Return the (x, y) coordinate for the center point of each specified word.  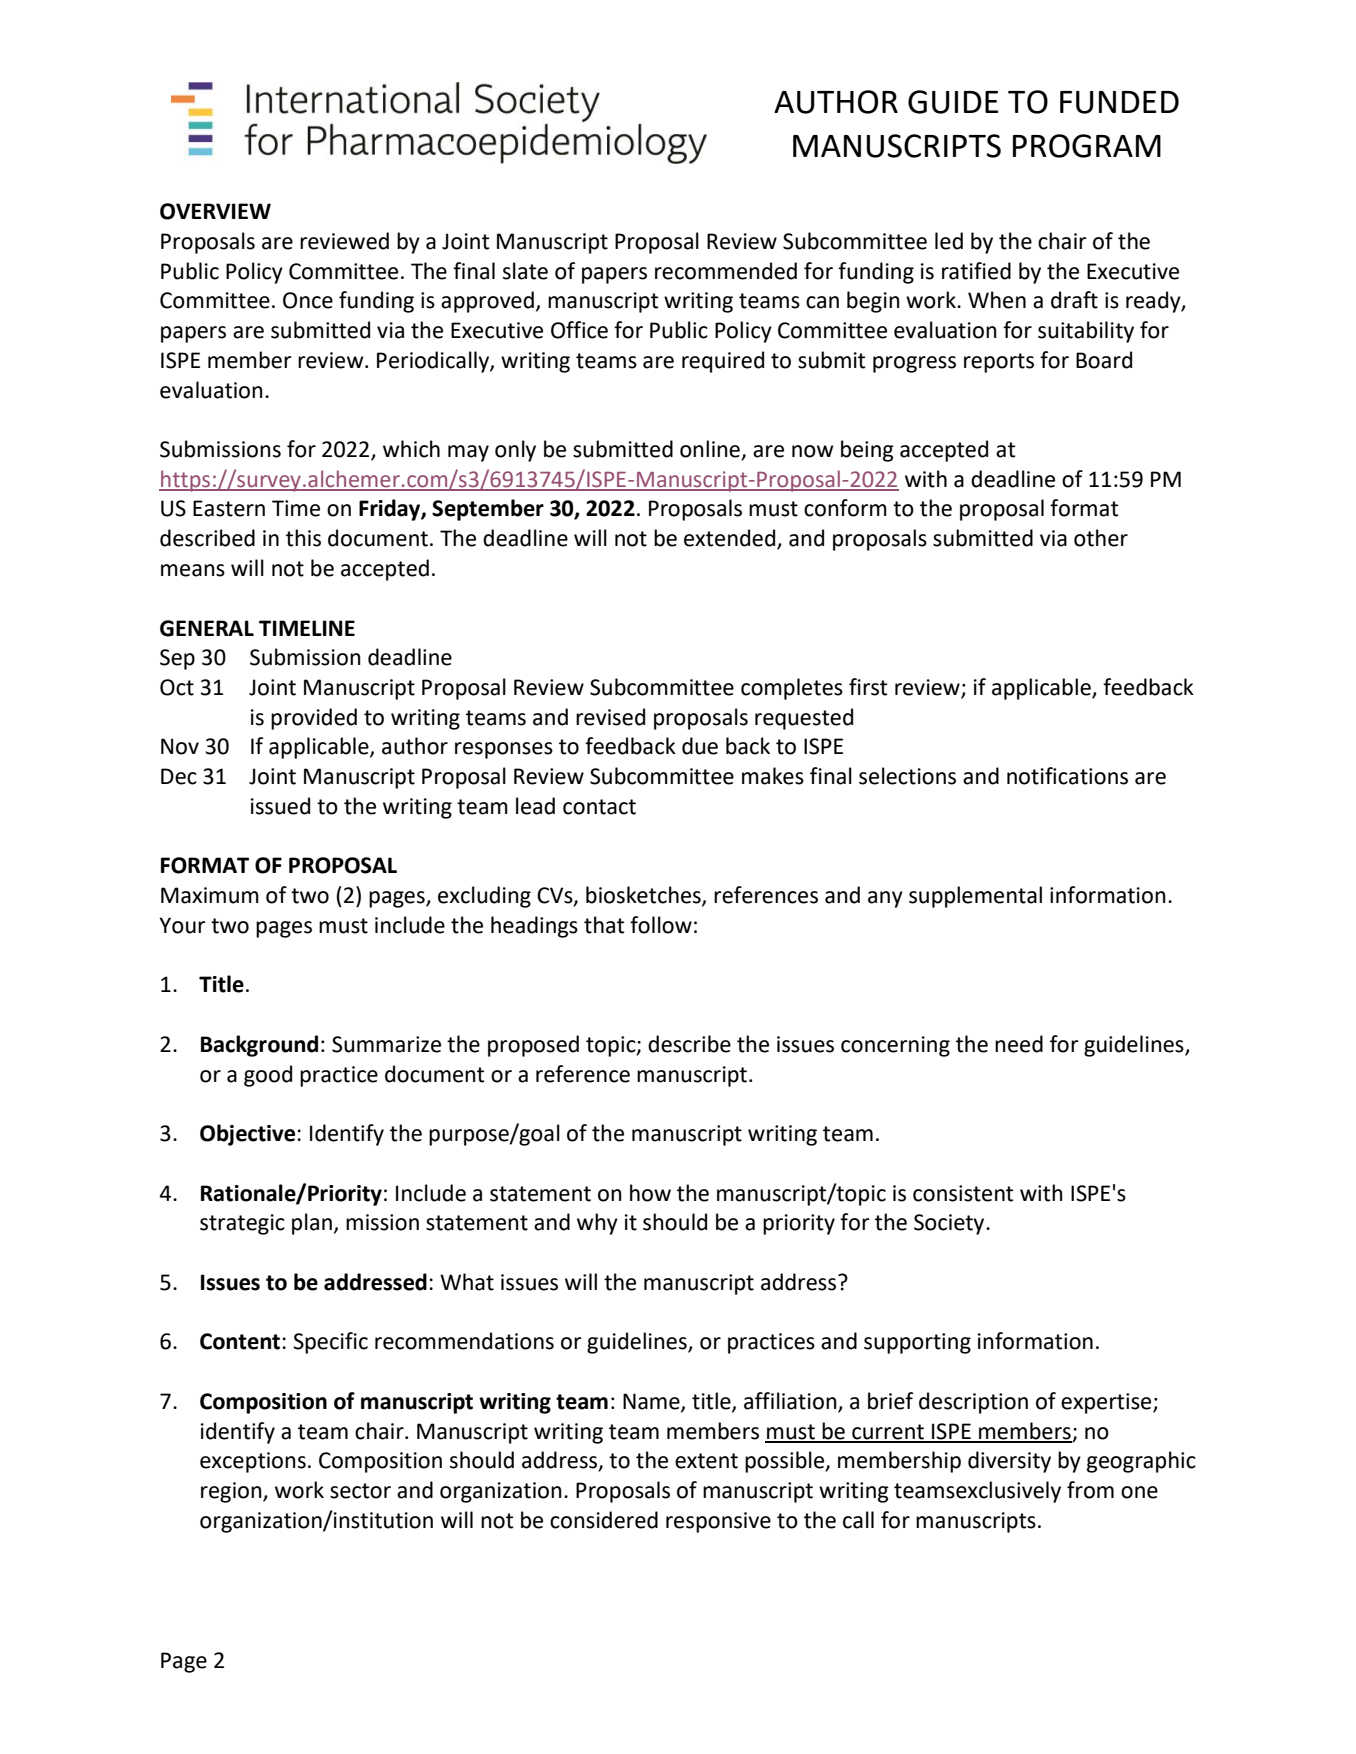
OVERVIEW (215, 211)
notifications (1067, 776)
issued (280, 806)
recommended (726, 271)
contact (599, 807)
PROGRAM (1087, 146)
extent (706, 1461)
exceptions (253, 1462)
